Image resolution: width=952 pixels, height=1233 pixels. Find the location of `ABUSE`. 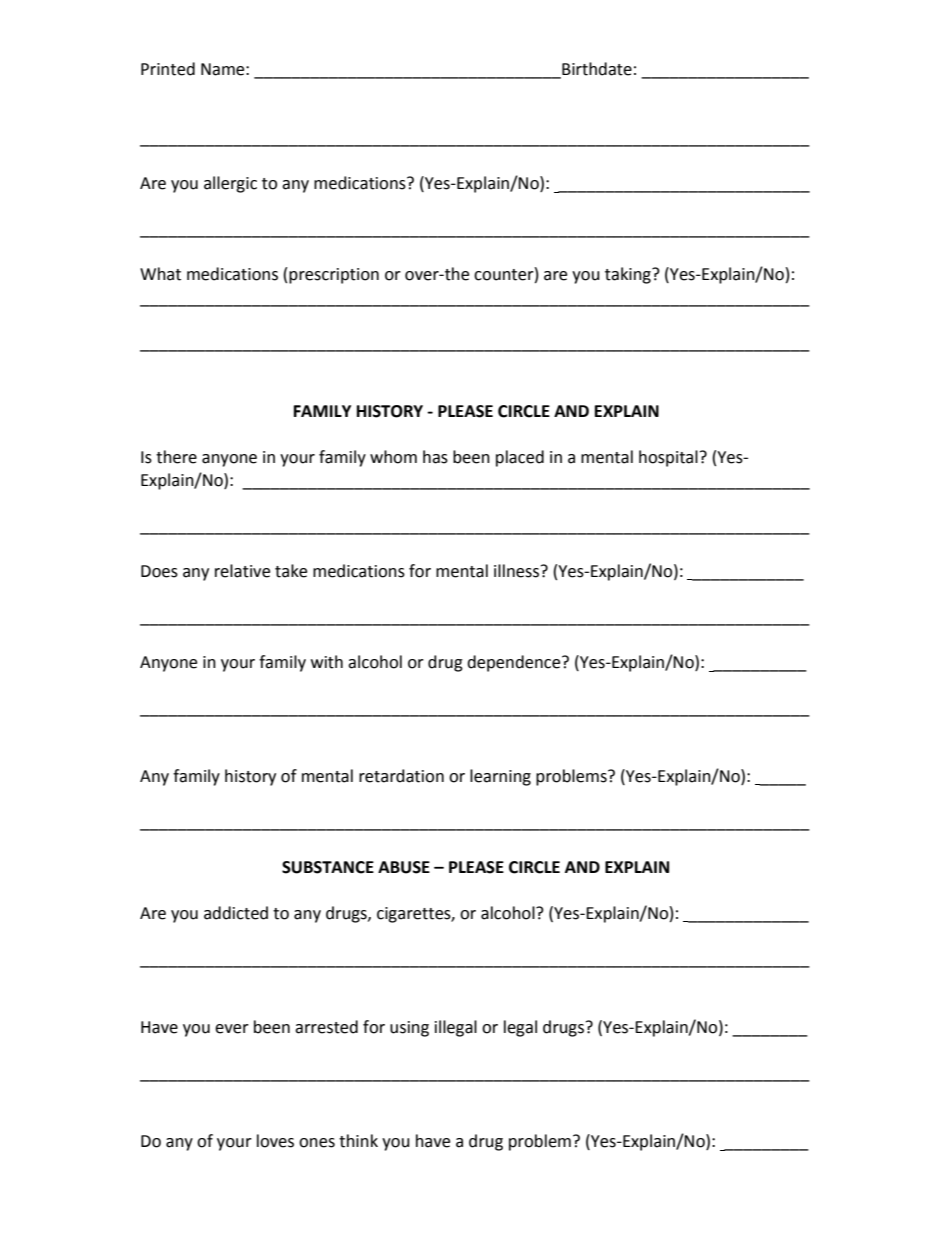

ABUSE is located at coordinates (404, 867).
